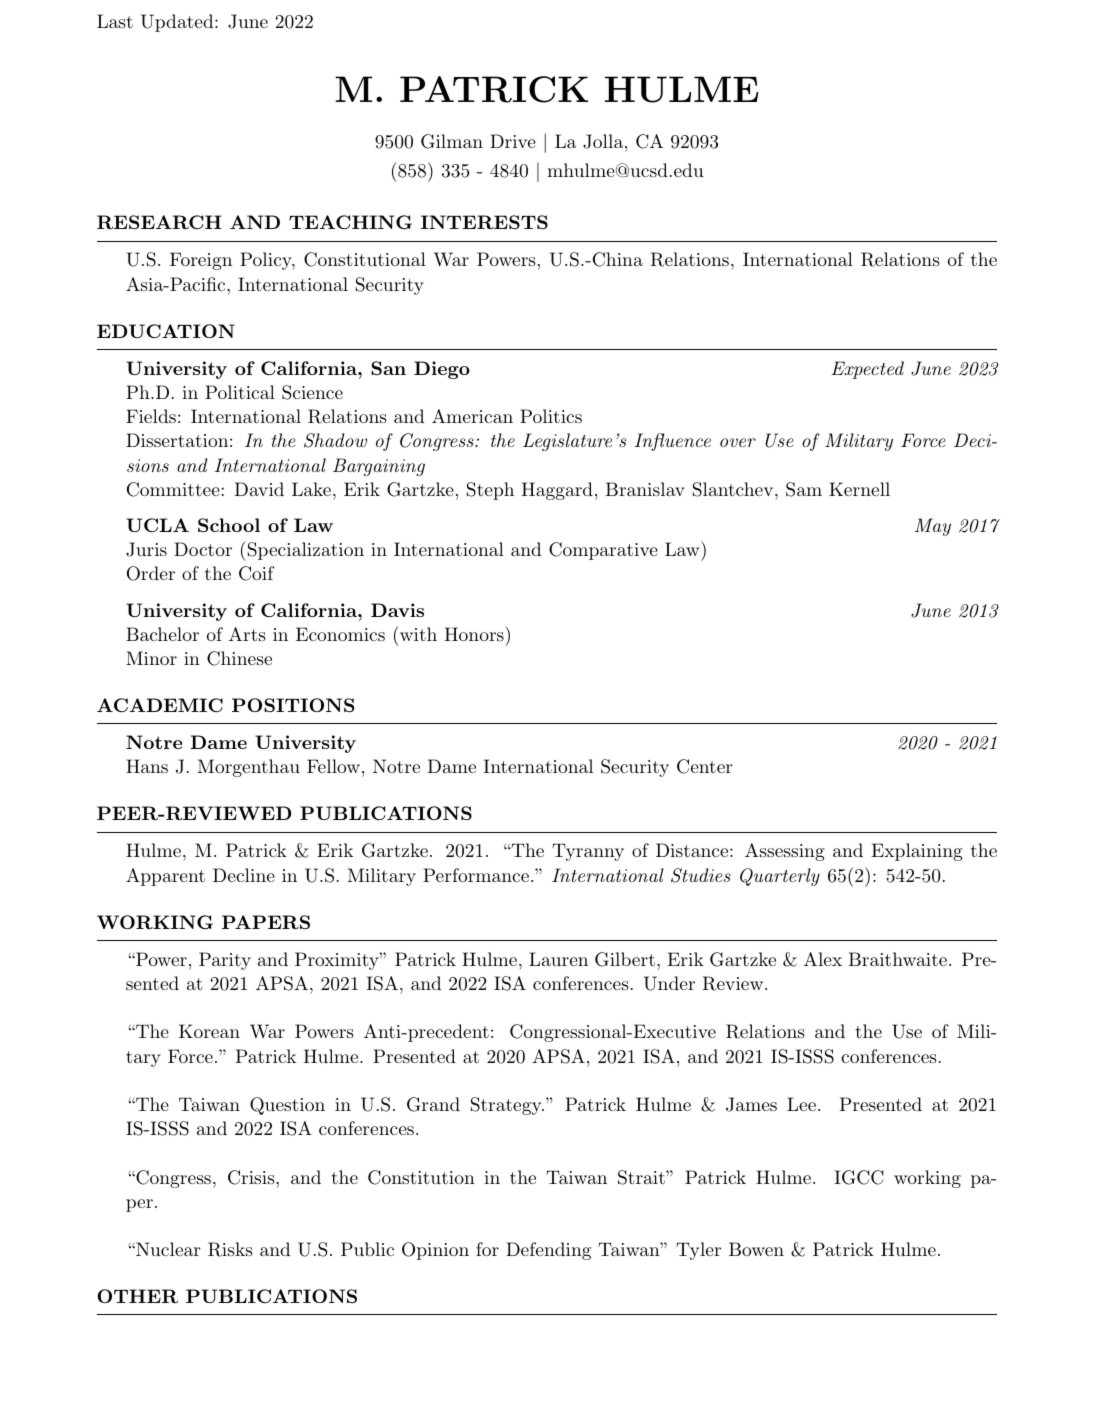 This document has width=1094, height=1415. What do you see at coordinates (513, 141) in the document?
I see `Drive` at bounding box center [513, 141].
